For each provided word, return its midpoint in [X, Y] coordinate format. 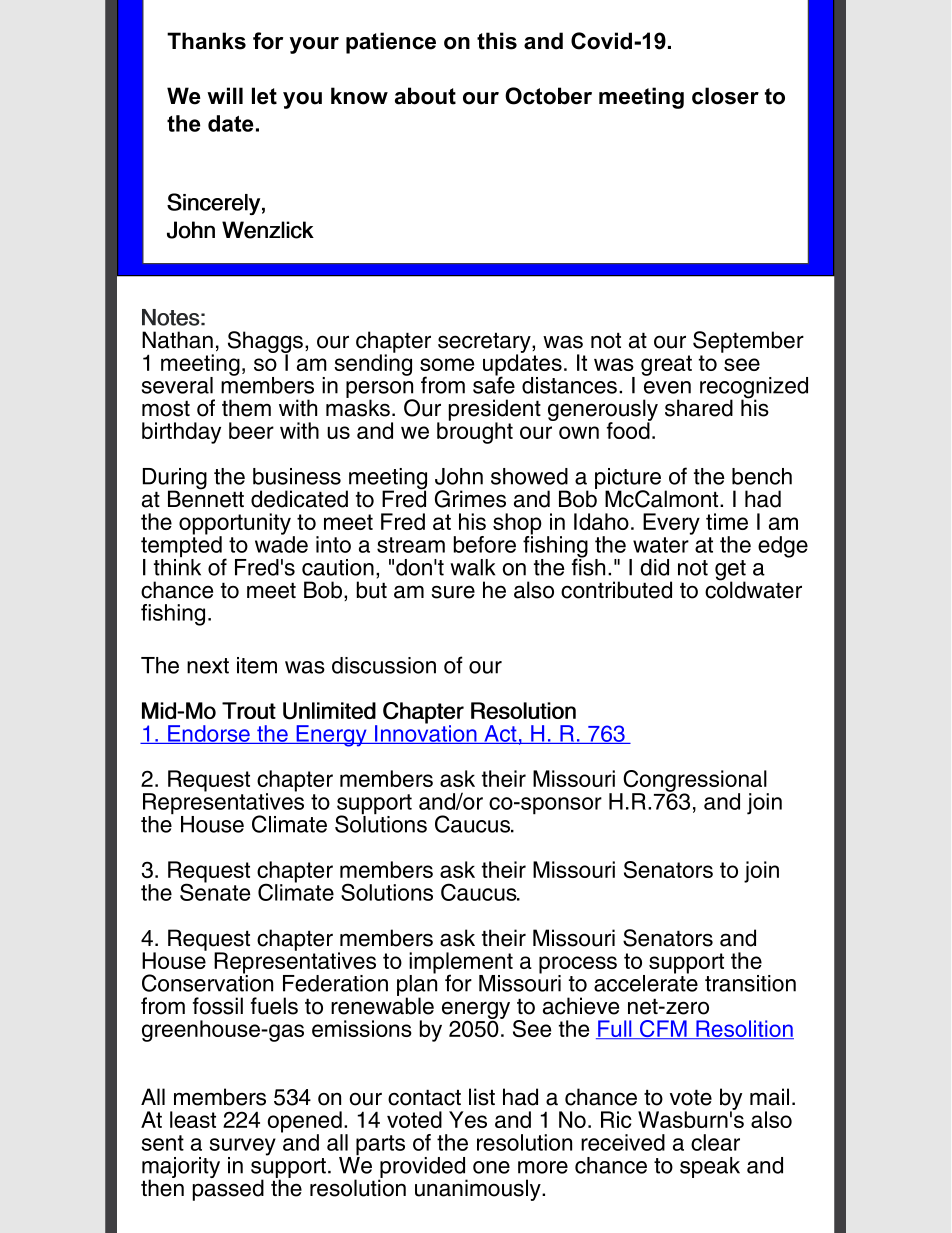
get [730, 571]
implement [461, 964]
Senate [215, 891]
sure [453, 592]
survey [242, 1148]
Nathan [177, 340]
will [225, 95]
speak [710, 1167]
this [497, 41]
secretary [485, 343]
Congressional [695, 782]
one [491, 1167]
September [748, 342]
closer [725, 96]
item [257, 665]
